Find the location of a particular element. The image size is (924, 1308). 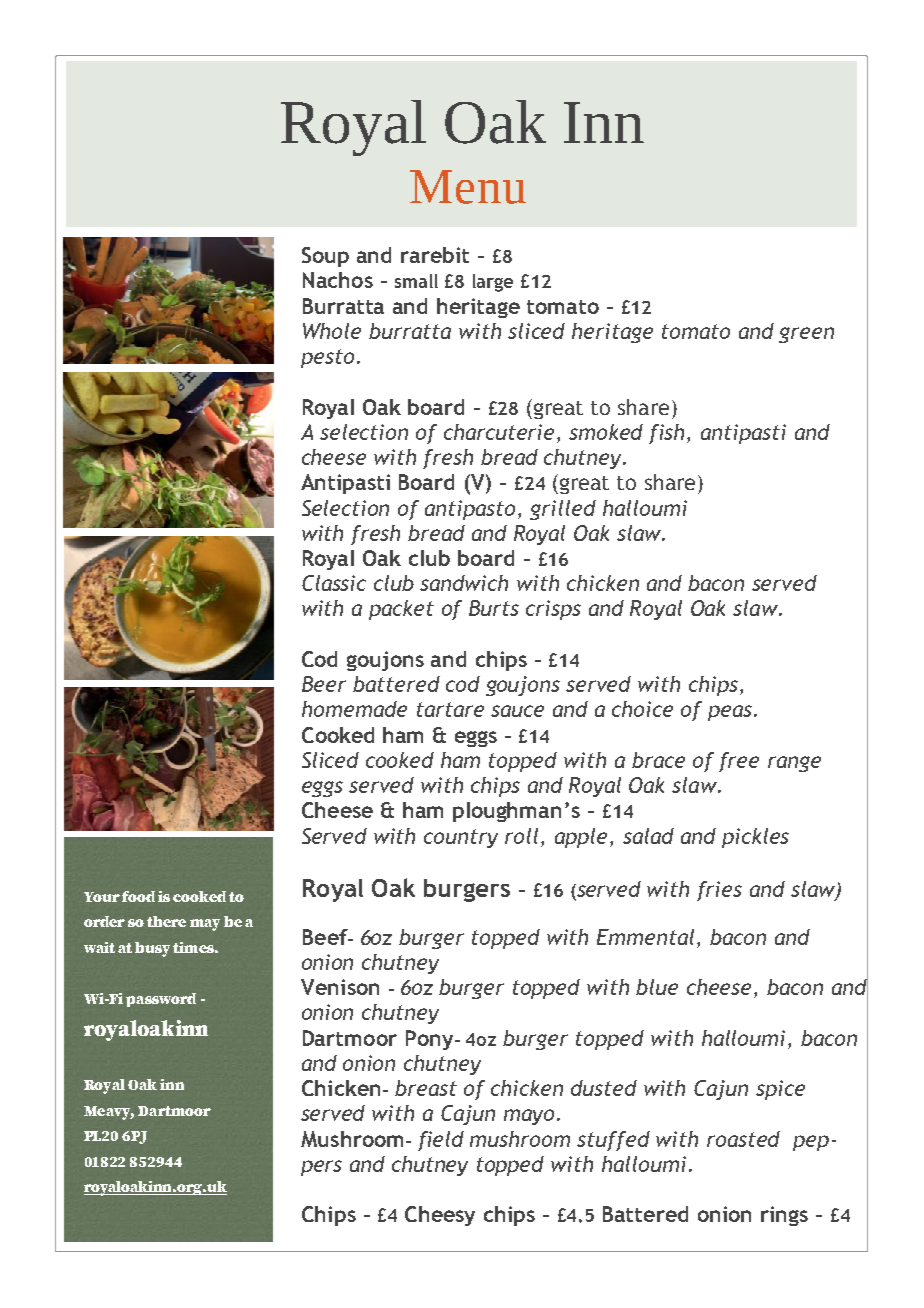

Soup is located at coordinates (325, 257).
